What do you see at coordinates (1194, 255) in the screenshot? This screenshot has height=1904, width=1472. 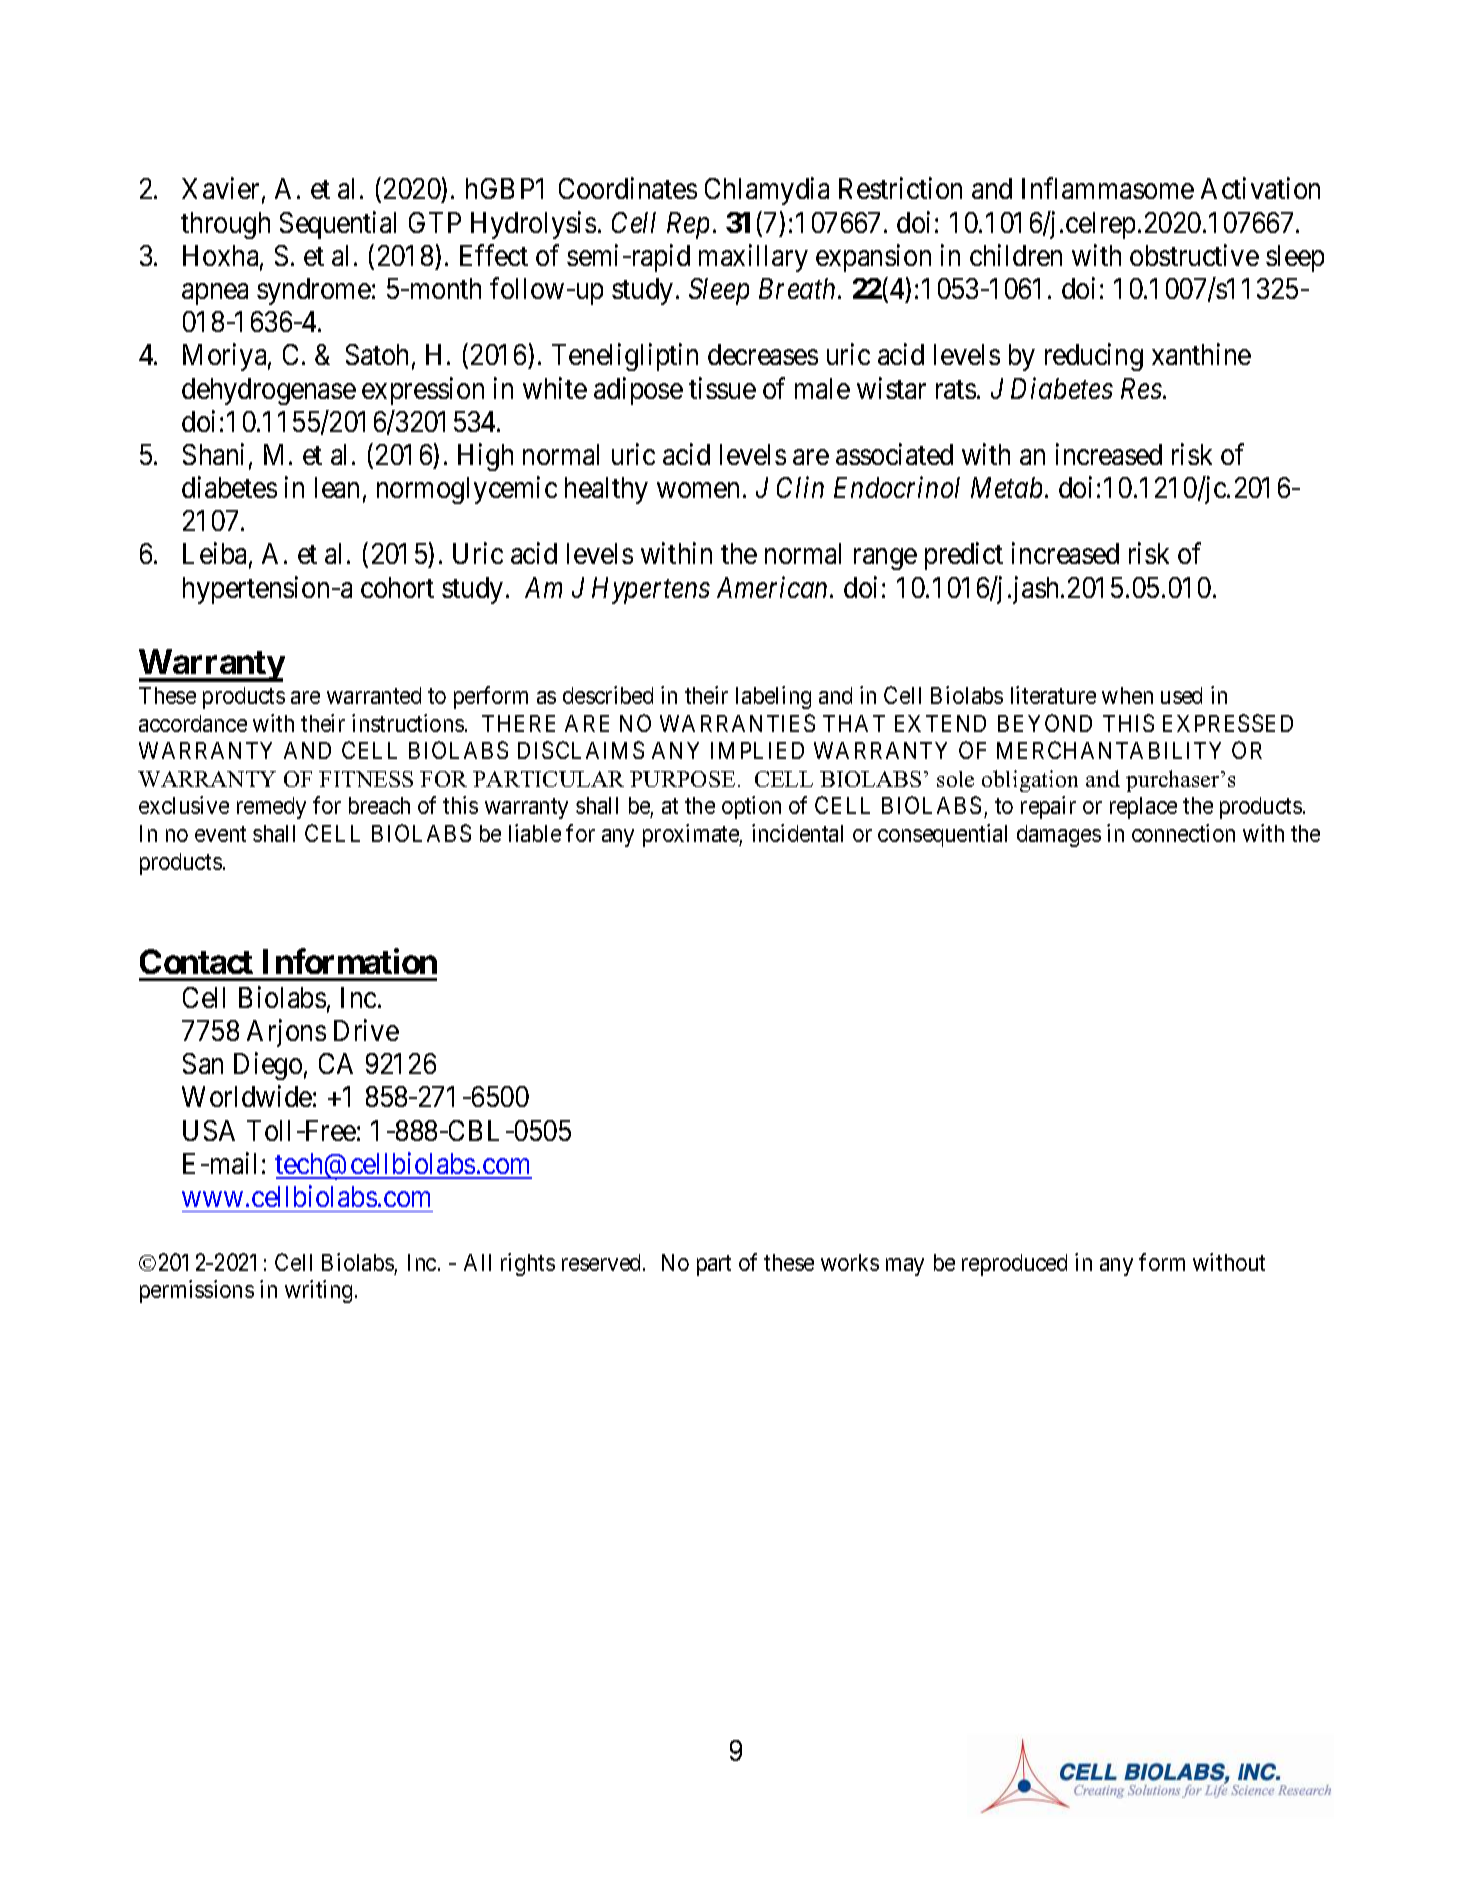 I see `obstructive` at bounding box center [1194, 255].
